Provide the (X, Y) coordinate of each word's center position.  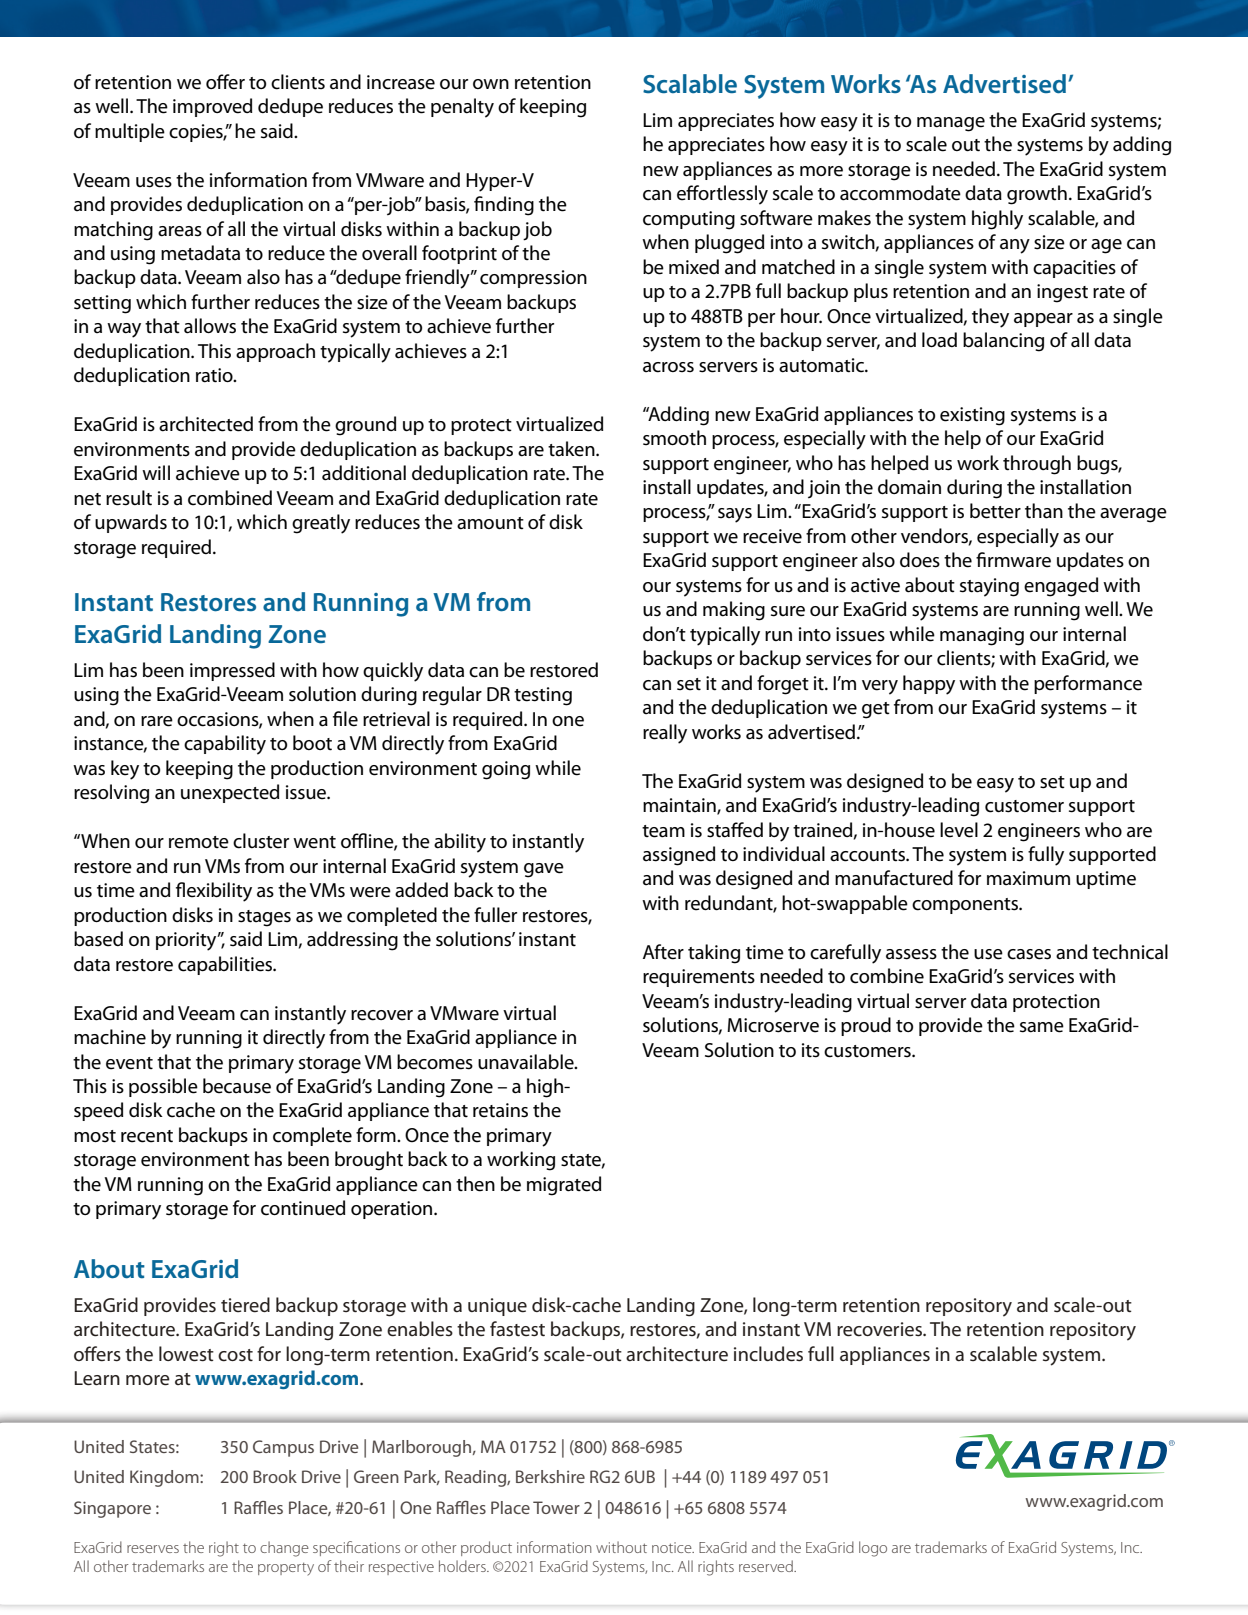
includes (768, 1354)
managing (982, 636)
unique (497, 1307)
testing (543, 696)
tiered (245, 1305)
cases (1029, 954)
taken (572, 449)
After (663, 952)
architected (206, 424)
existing (972, 416)
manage (951, 124)
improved (212, 107)
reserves (153, 1549)
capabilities (226, 965)
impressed (232, 671)
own (491, 84)
